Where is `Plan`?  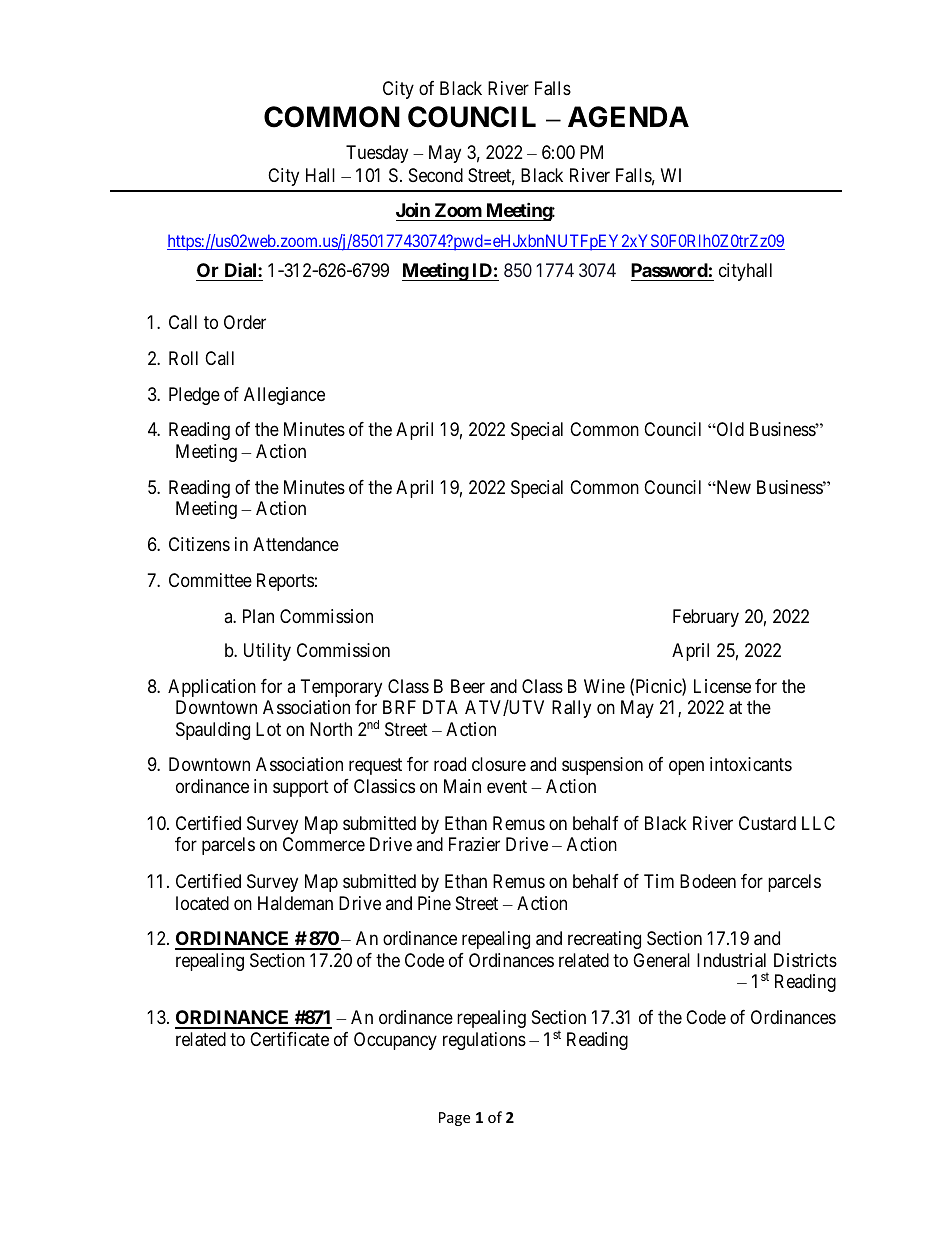
Plan is located at coordinates (258, 616).
